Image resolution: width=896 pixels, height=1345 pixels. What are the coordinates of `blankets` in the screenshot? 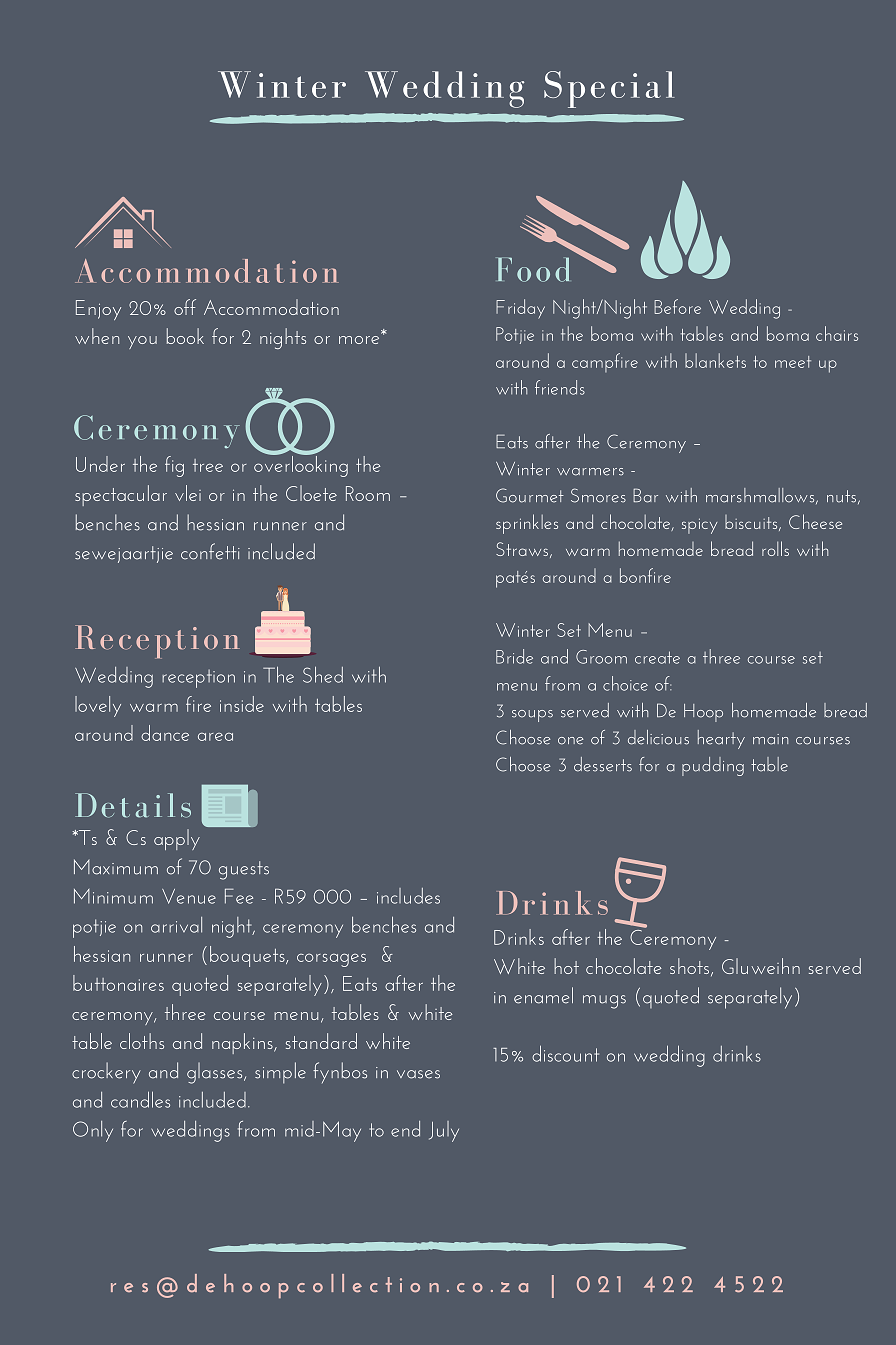 It's located at (715, 360).
